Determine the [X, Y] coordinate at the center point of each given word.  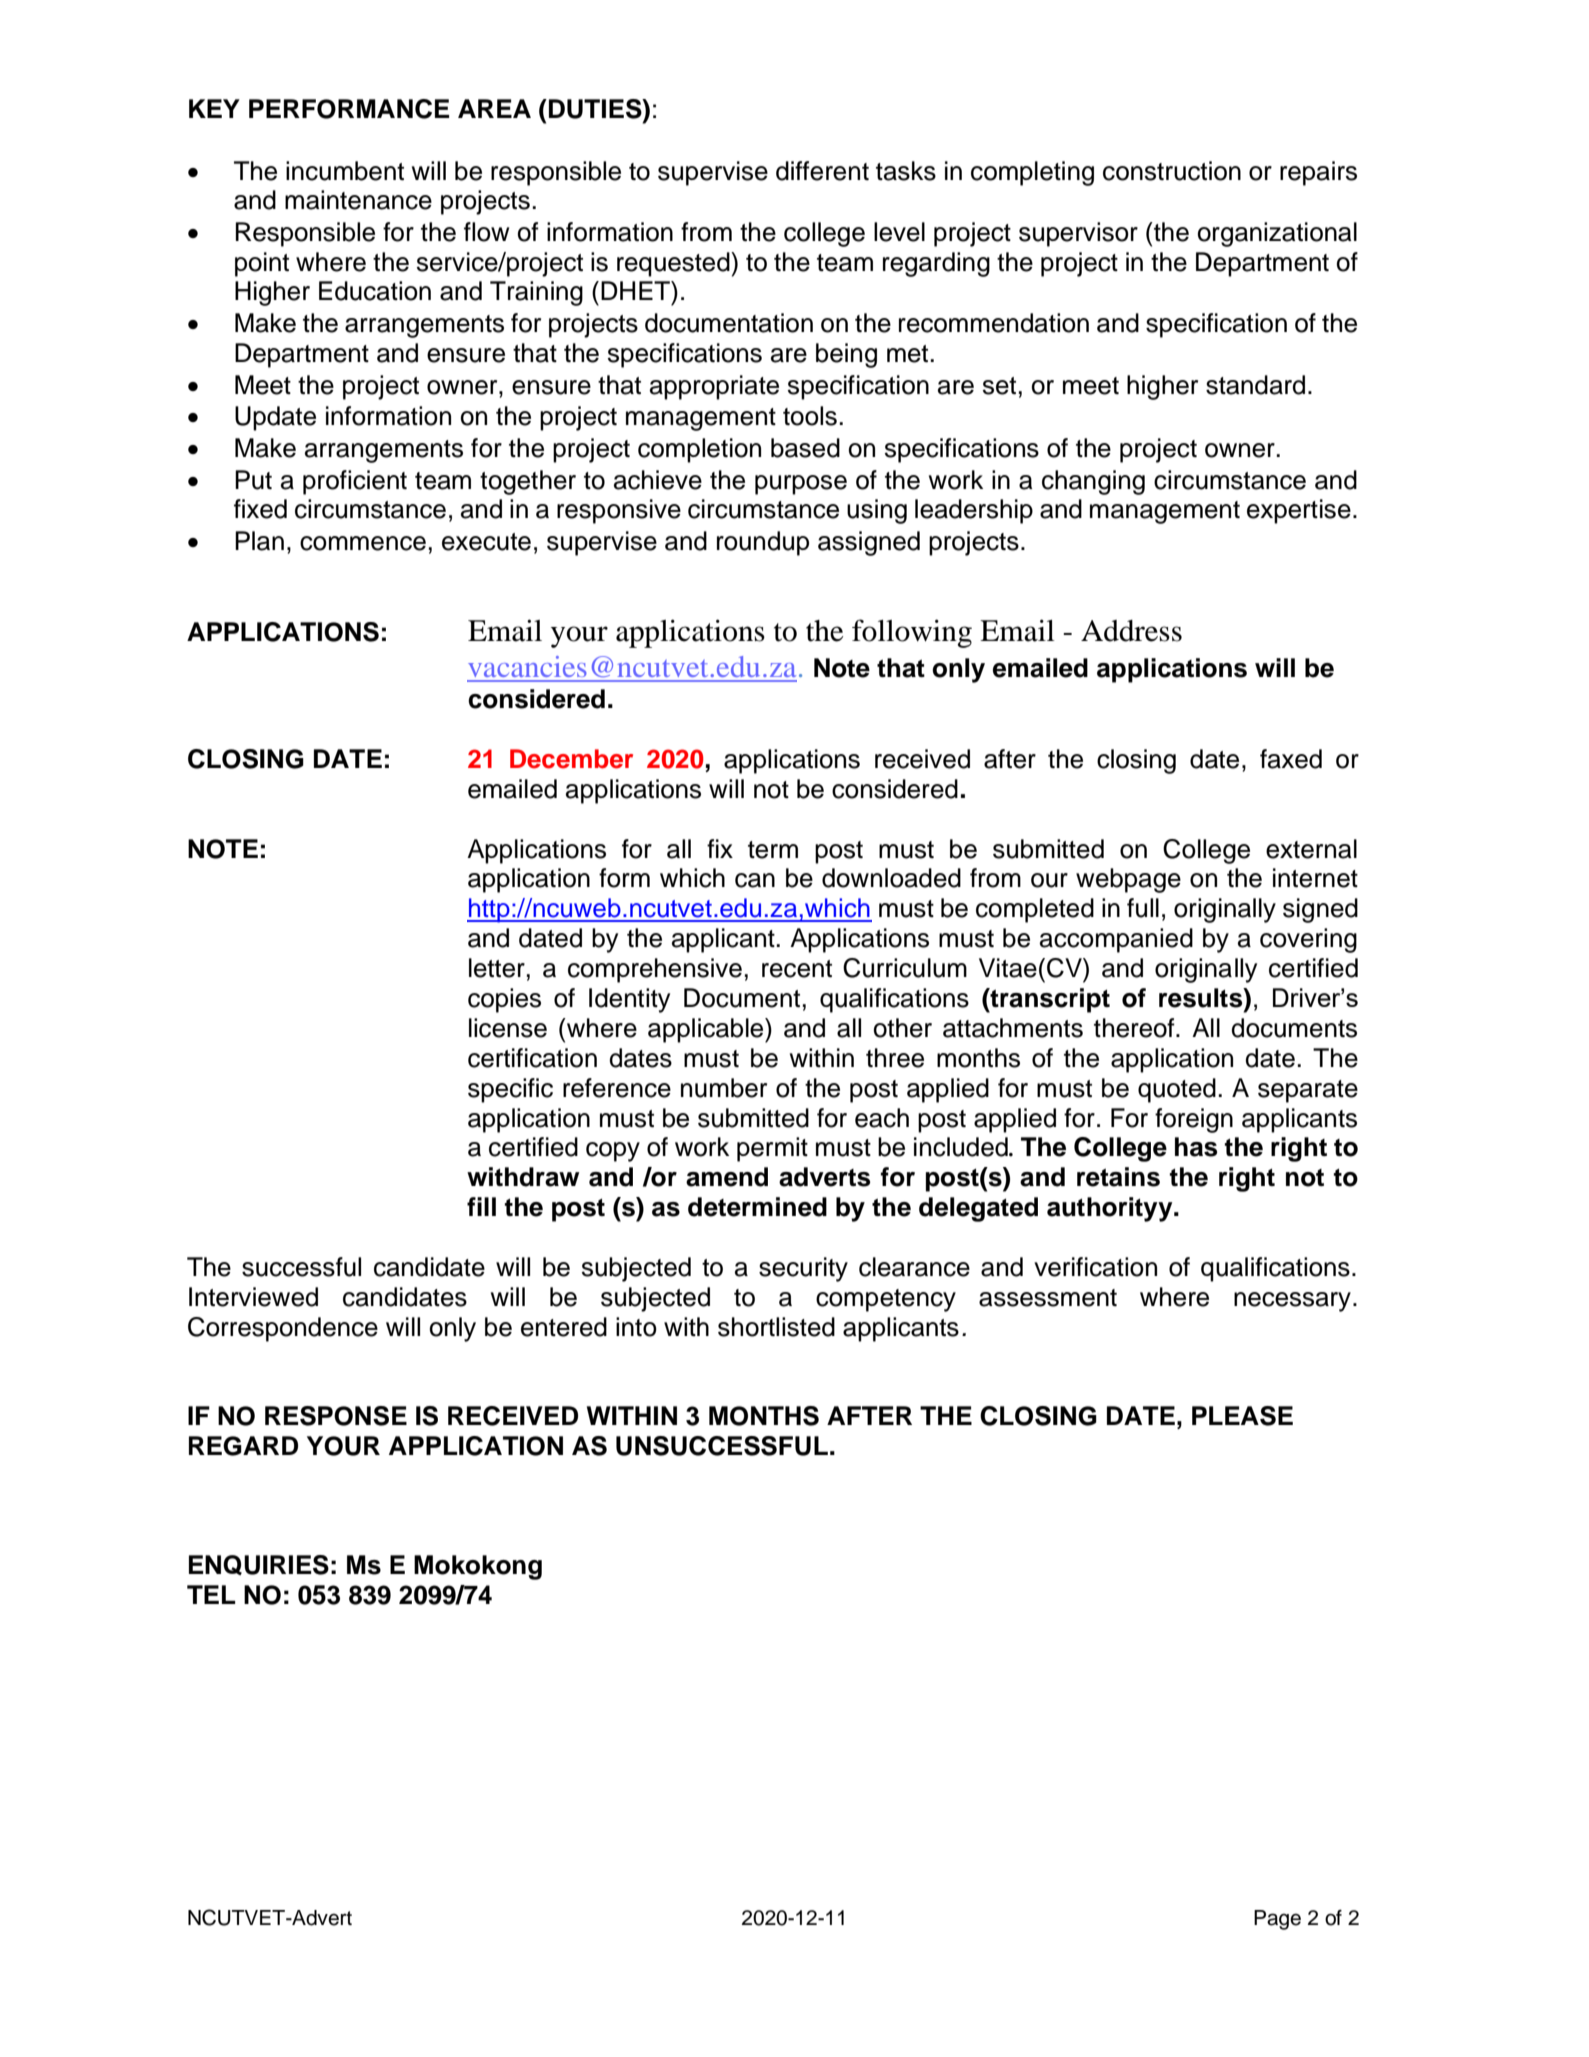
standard [1255, 385]
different [822, 171]
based [805, 448]
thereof [1135, 1028]
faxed [1291, 759]
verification [1095, 1267]
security [803, 1269]
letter [497, 968]
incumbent [345, 171]
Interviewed [253, 1297]
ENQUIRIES [259, 1565]
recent [797, 969]
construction [1172, 171]
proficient [355, 482]
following [912, 633]
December [571, 759]
